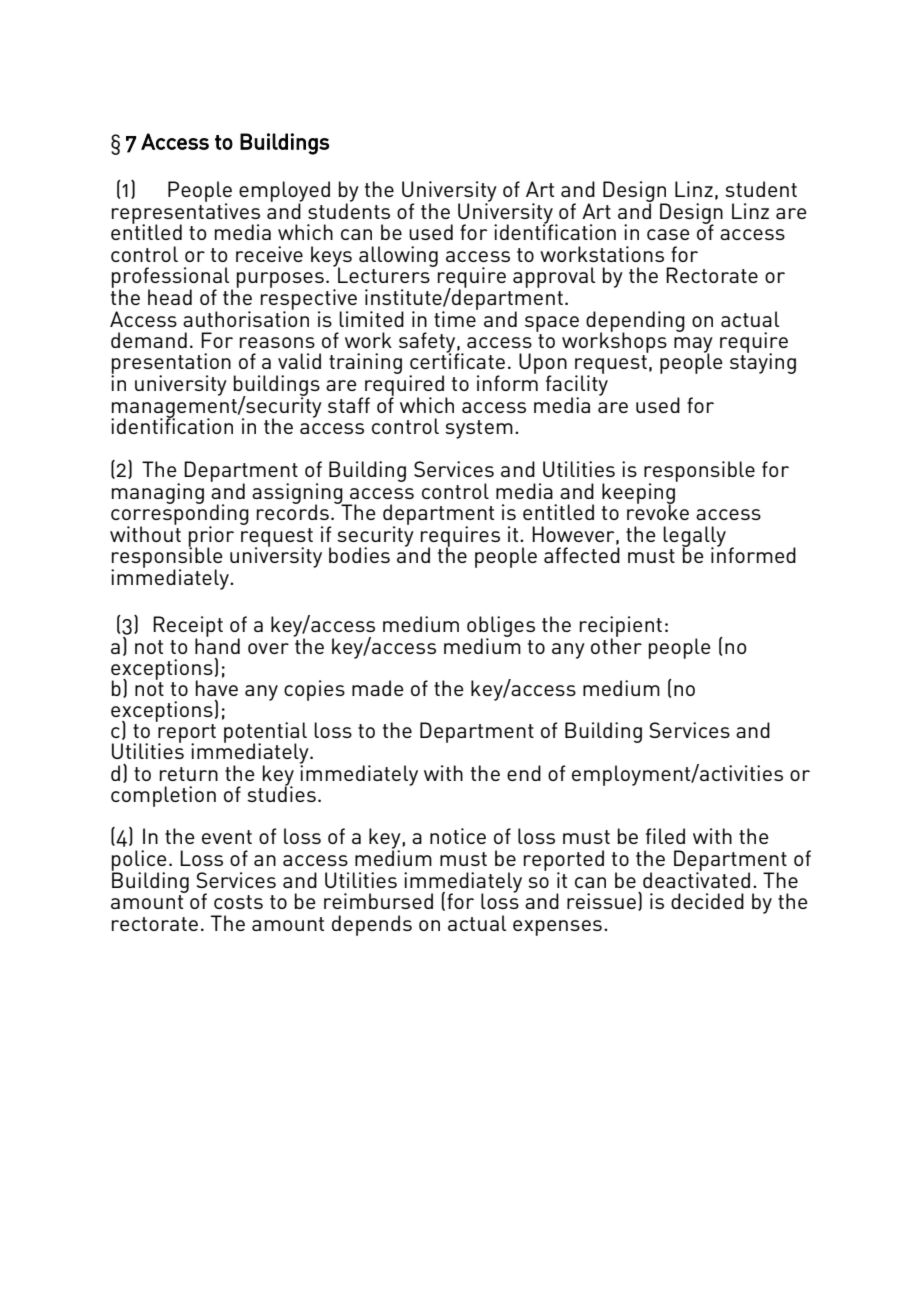 The height and width of the screenshot is (1308, 924). I want to click on prior, so click(211, 537).
